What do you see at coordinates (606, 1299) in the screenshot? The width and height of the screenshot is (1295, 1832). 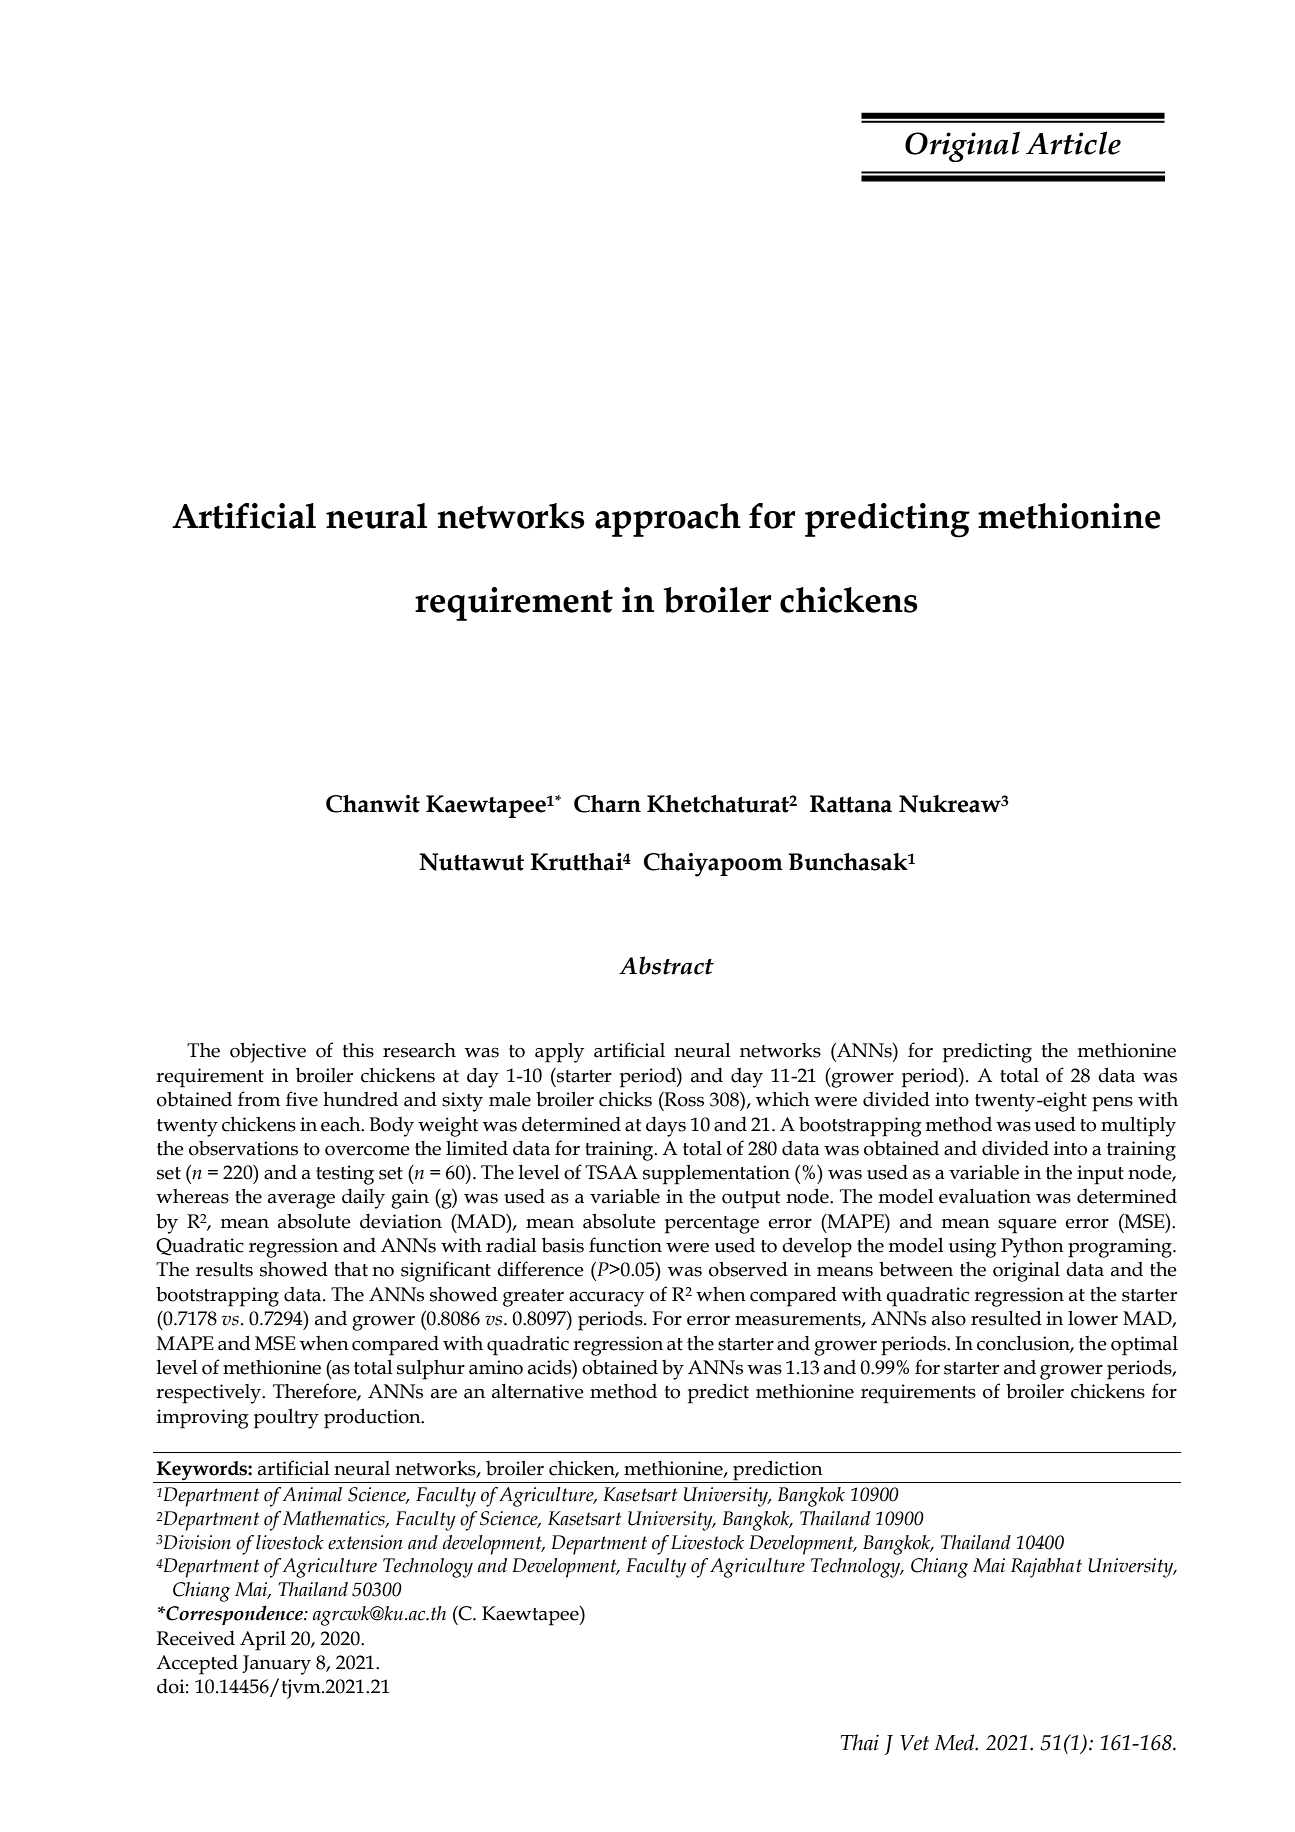 I see `accuracy` at bounding box center [606, 1299].
